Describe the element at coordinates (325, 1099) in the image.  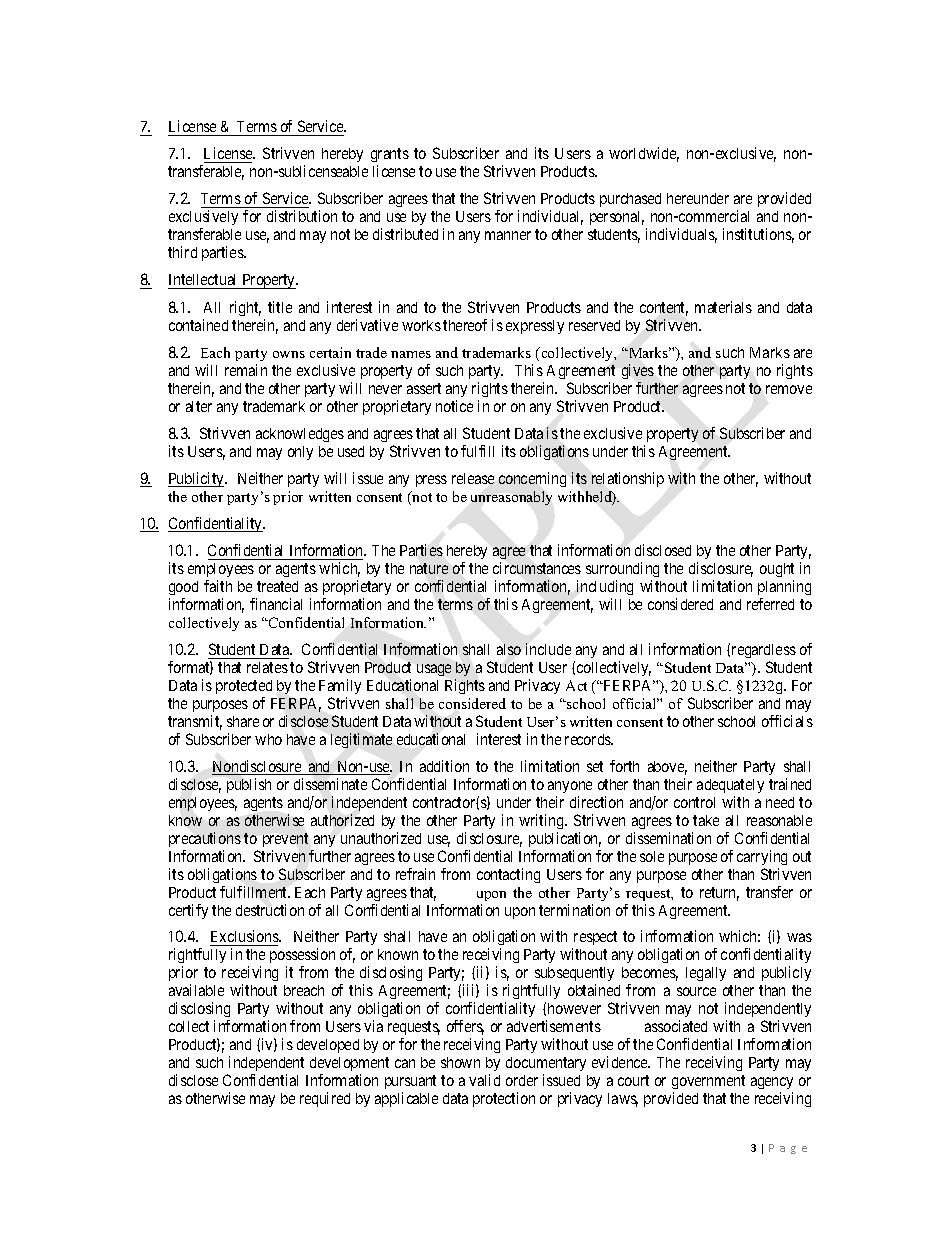
I see `required` at that location.
